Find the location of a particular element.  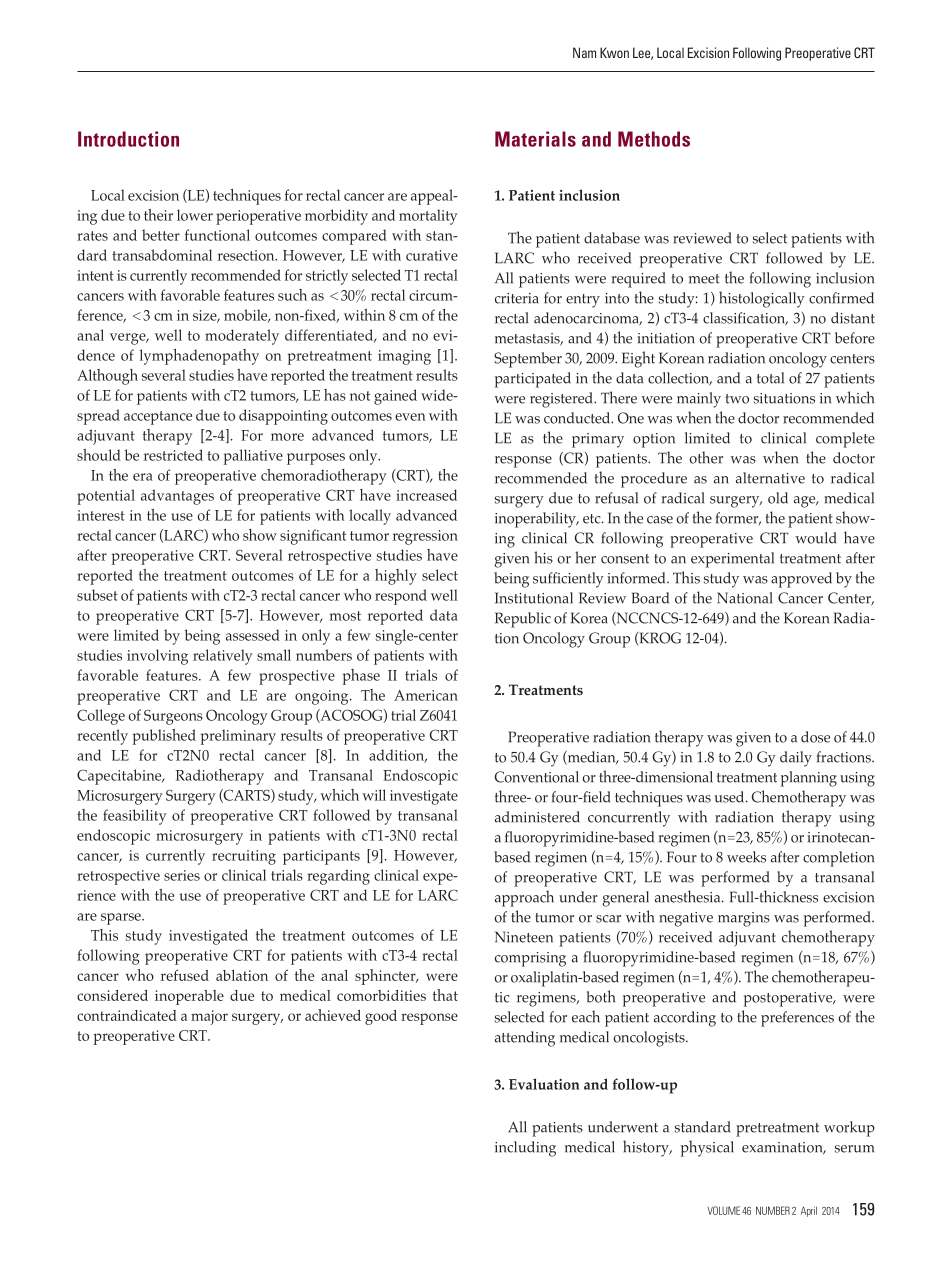

including is located at coordinates (525, 1149).
